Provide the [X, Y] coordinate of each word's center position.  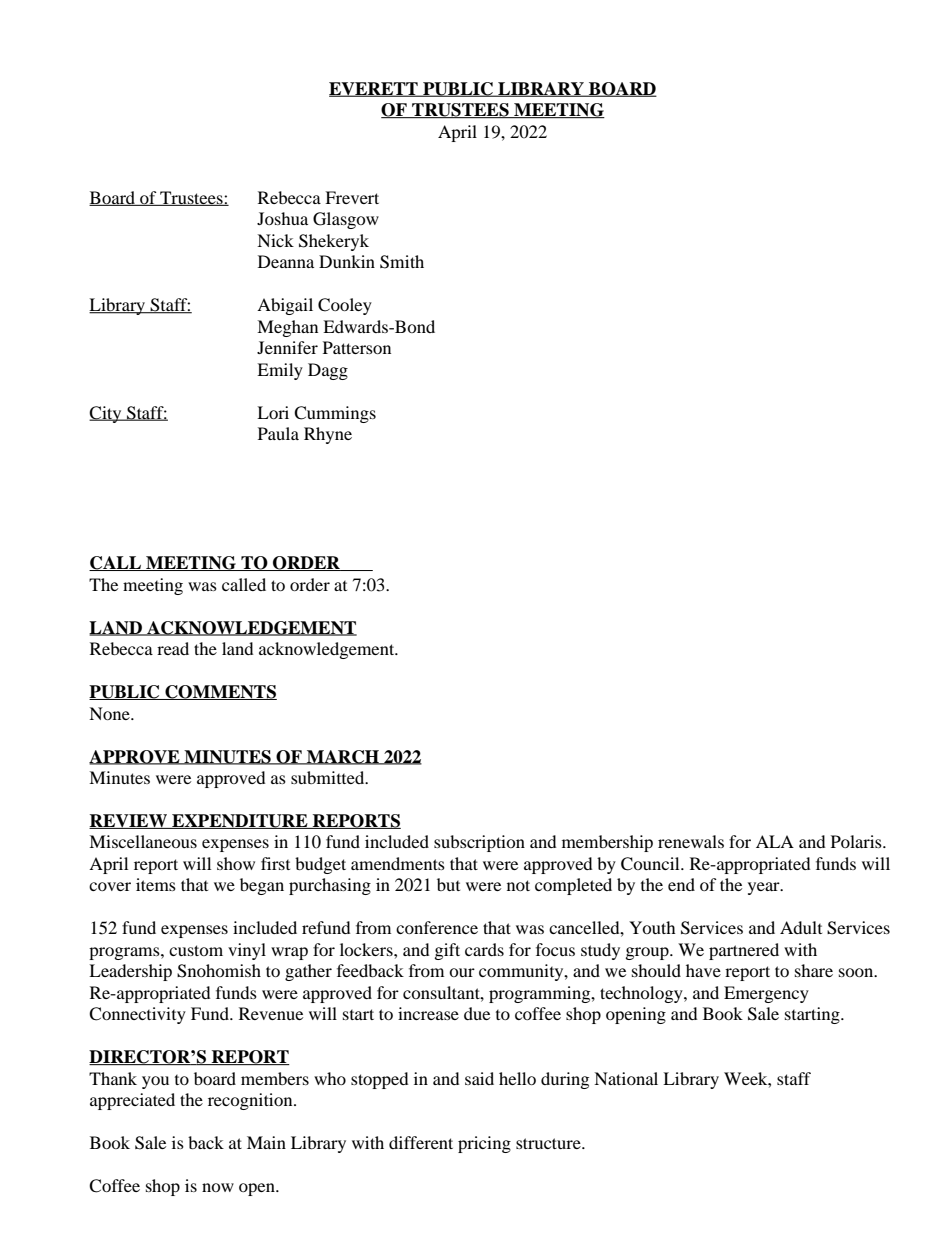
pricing [484, 1144]
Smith [402, 262]
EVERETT [374, 89]
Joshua [282, 218]
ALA [775, 841]
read [173, 648]
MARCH [343, 757]
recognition [251, 1101]
